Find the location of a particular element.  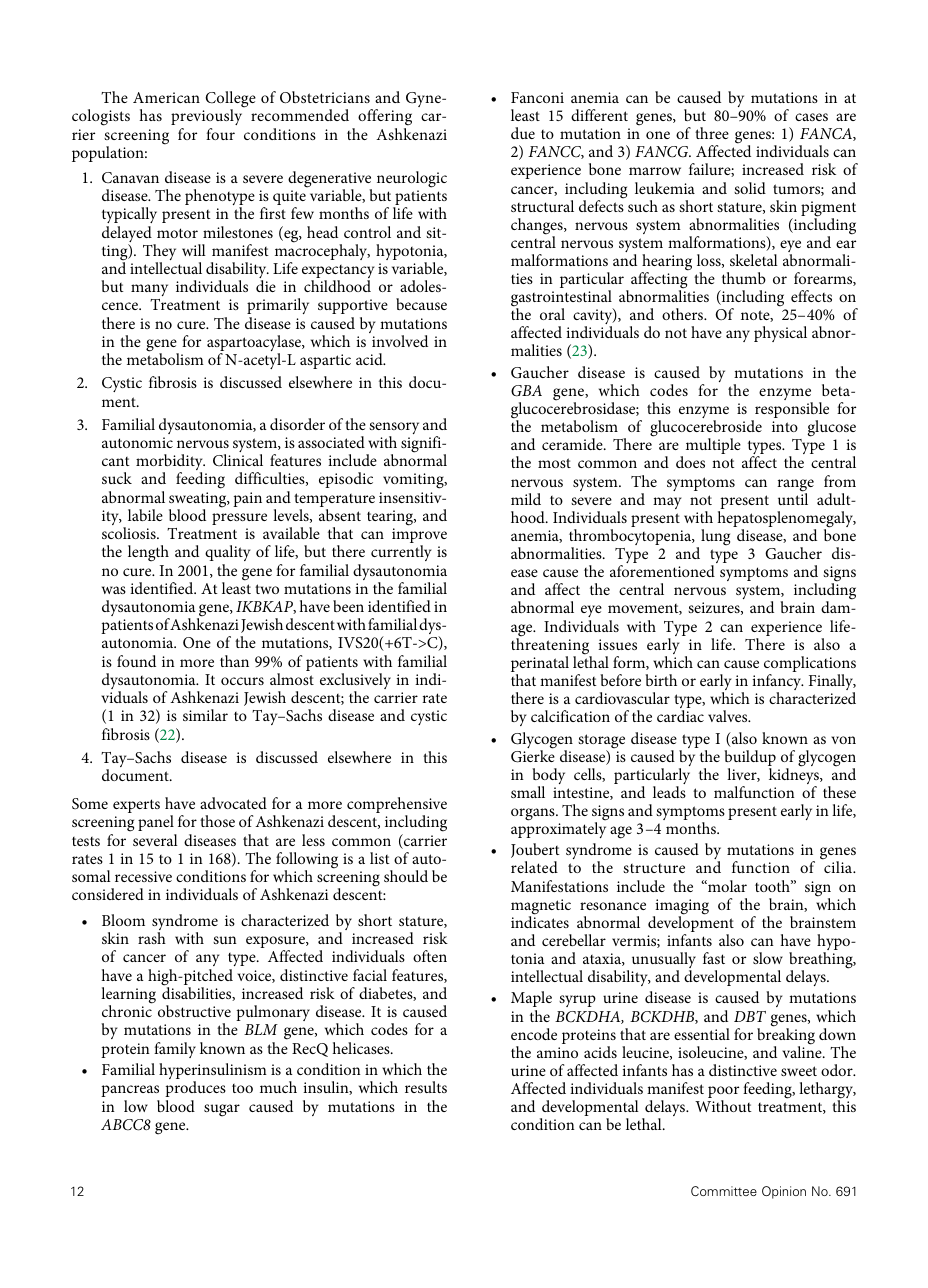

perinatal is located at coordinates (540, 665).
